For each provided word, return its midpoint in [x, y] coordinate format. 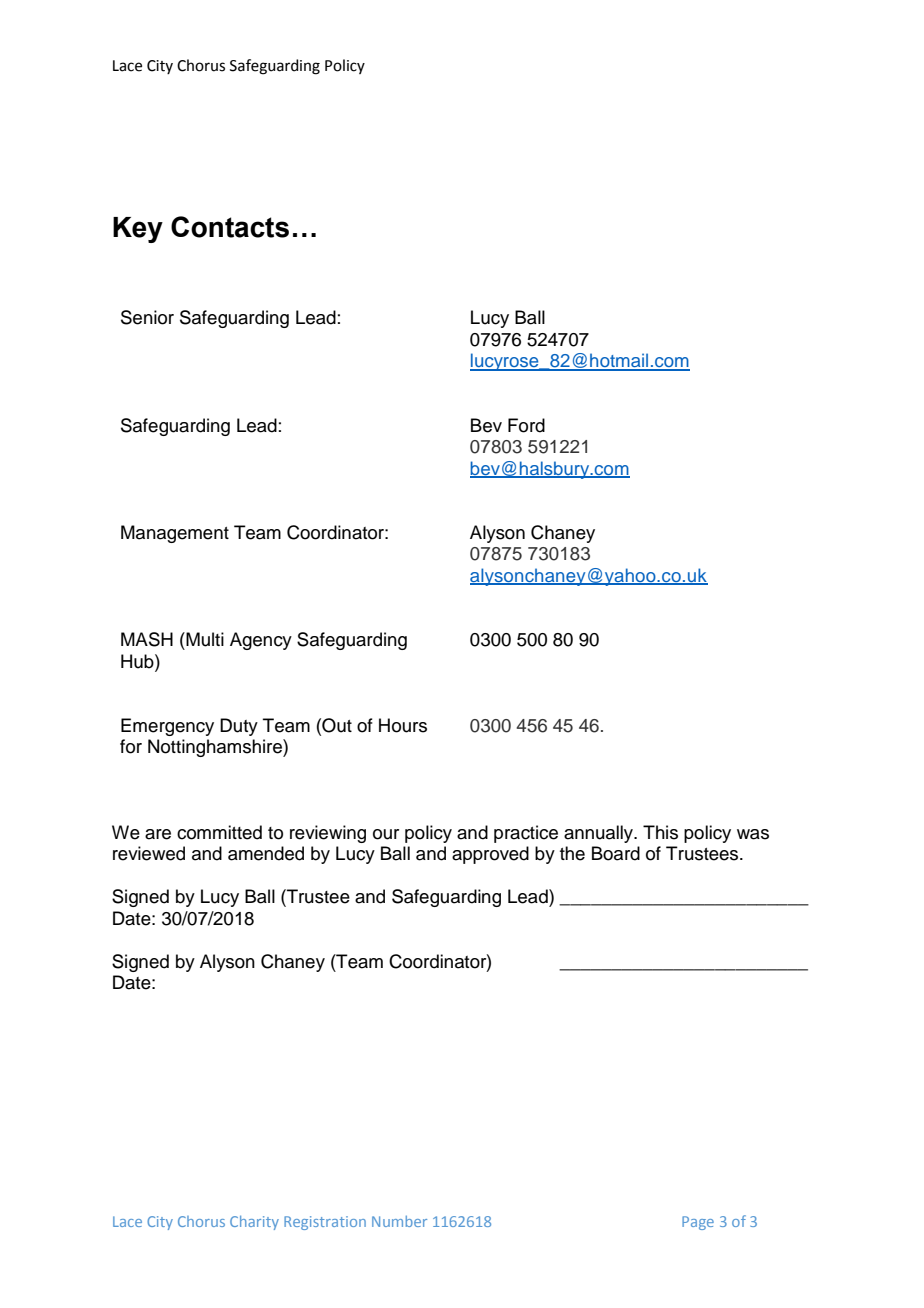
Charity [254, 1223]
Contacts [230, 227]
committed [219, 832]
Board [616, 853]
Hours [403, 725]
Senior [147, 317]
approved [490, 855]
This [660, 832]
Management [175, 534]
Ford [526, 425]
